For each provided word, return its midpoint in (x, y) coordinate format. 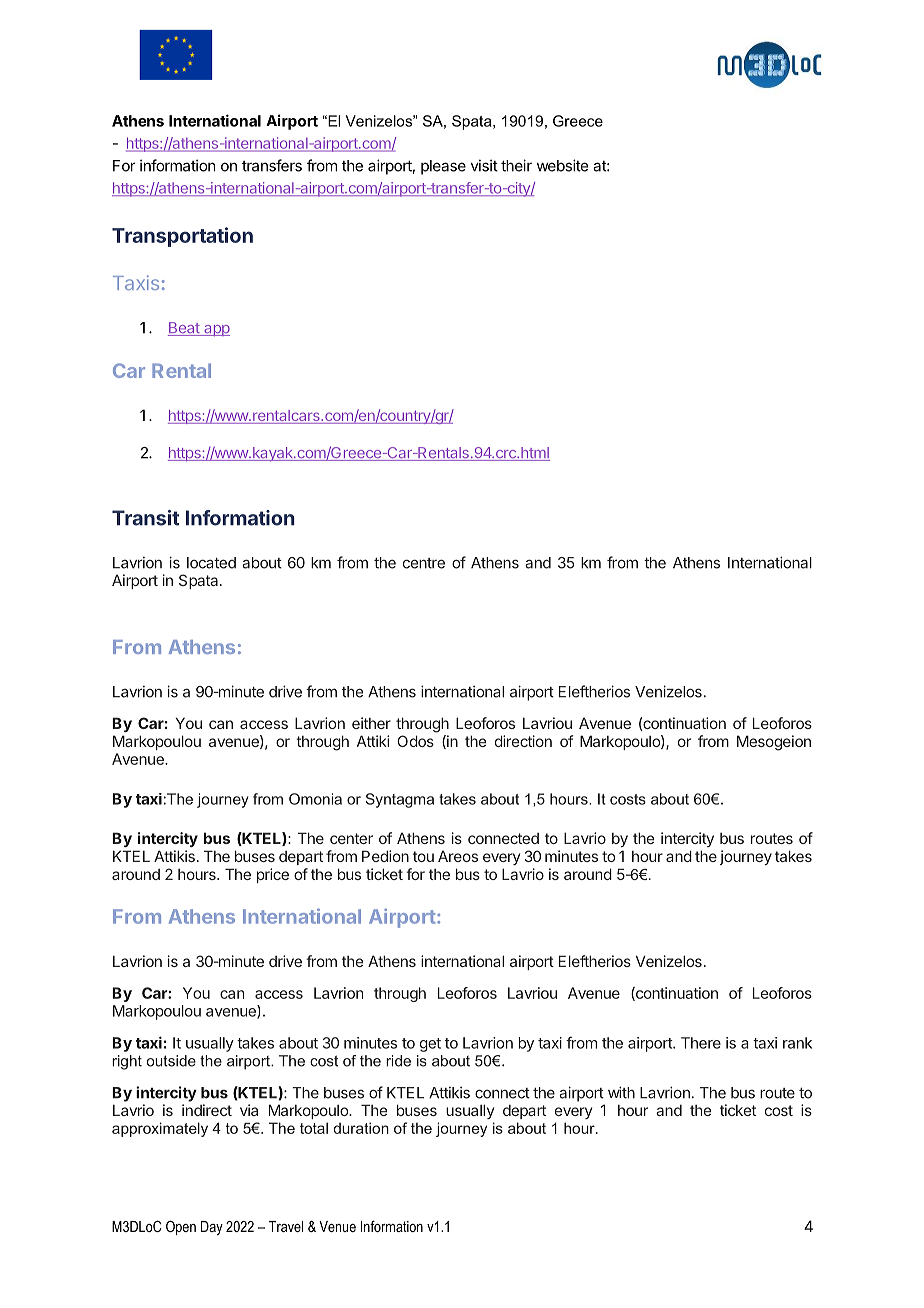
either (371, 723)
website (562, 165)
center (351, 838)
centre (424, 563)
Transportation (182, 237)
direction (523, 741)
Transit (145, 518)
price (273, 875)
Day (212, 1228)
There (701, 1043)
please (443, 167)
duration (361, 1128)
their (516, 165)
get (430, 1045)
